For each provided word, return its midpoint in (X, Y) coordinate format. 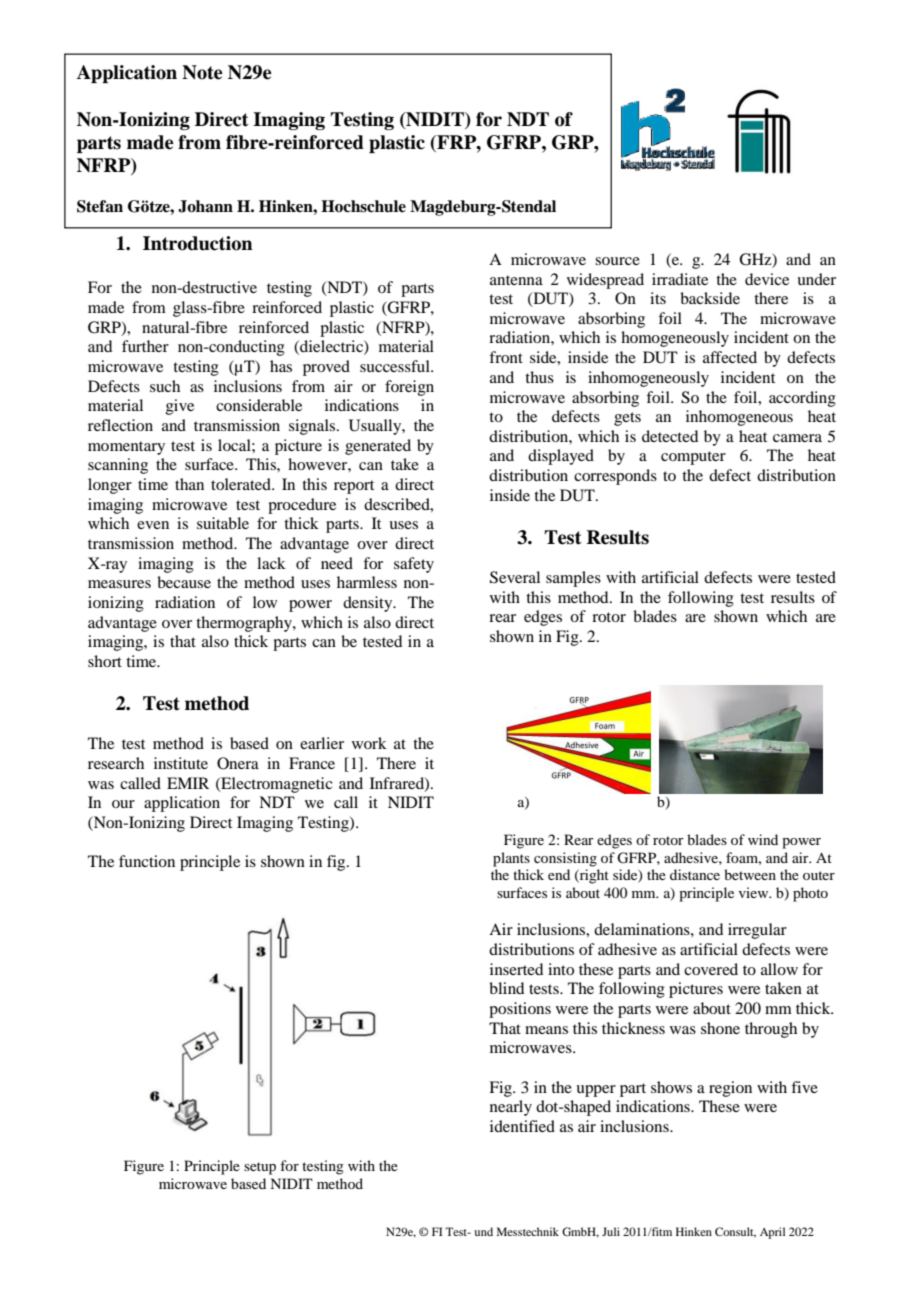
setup (260, 1168)
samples (573, 579)
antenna (516, 280)
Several (515, 577)
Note (202, 72)
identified (522, 1126)
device (767, 279)
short (105, 661)
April (772, 1233)
